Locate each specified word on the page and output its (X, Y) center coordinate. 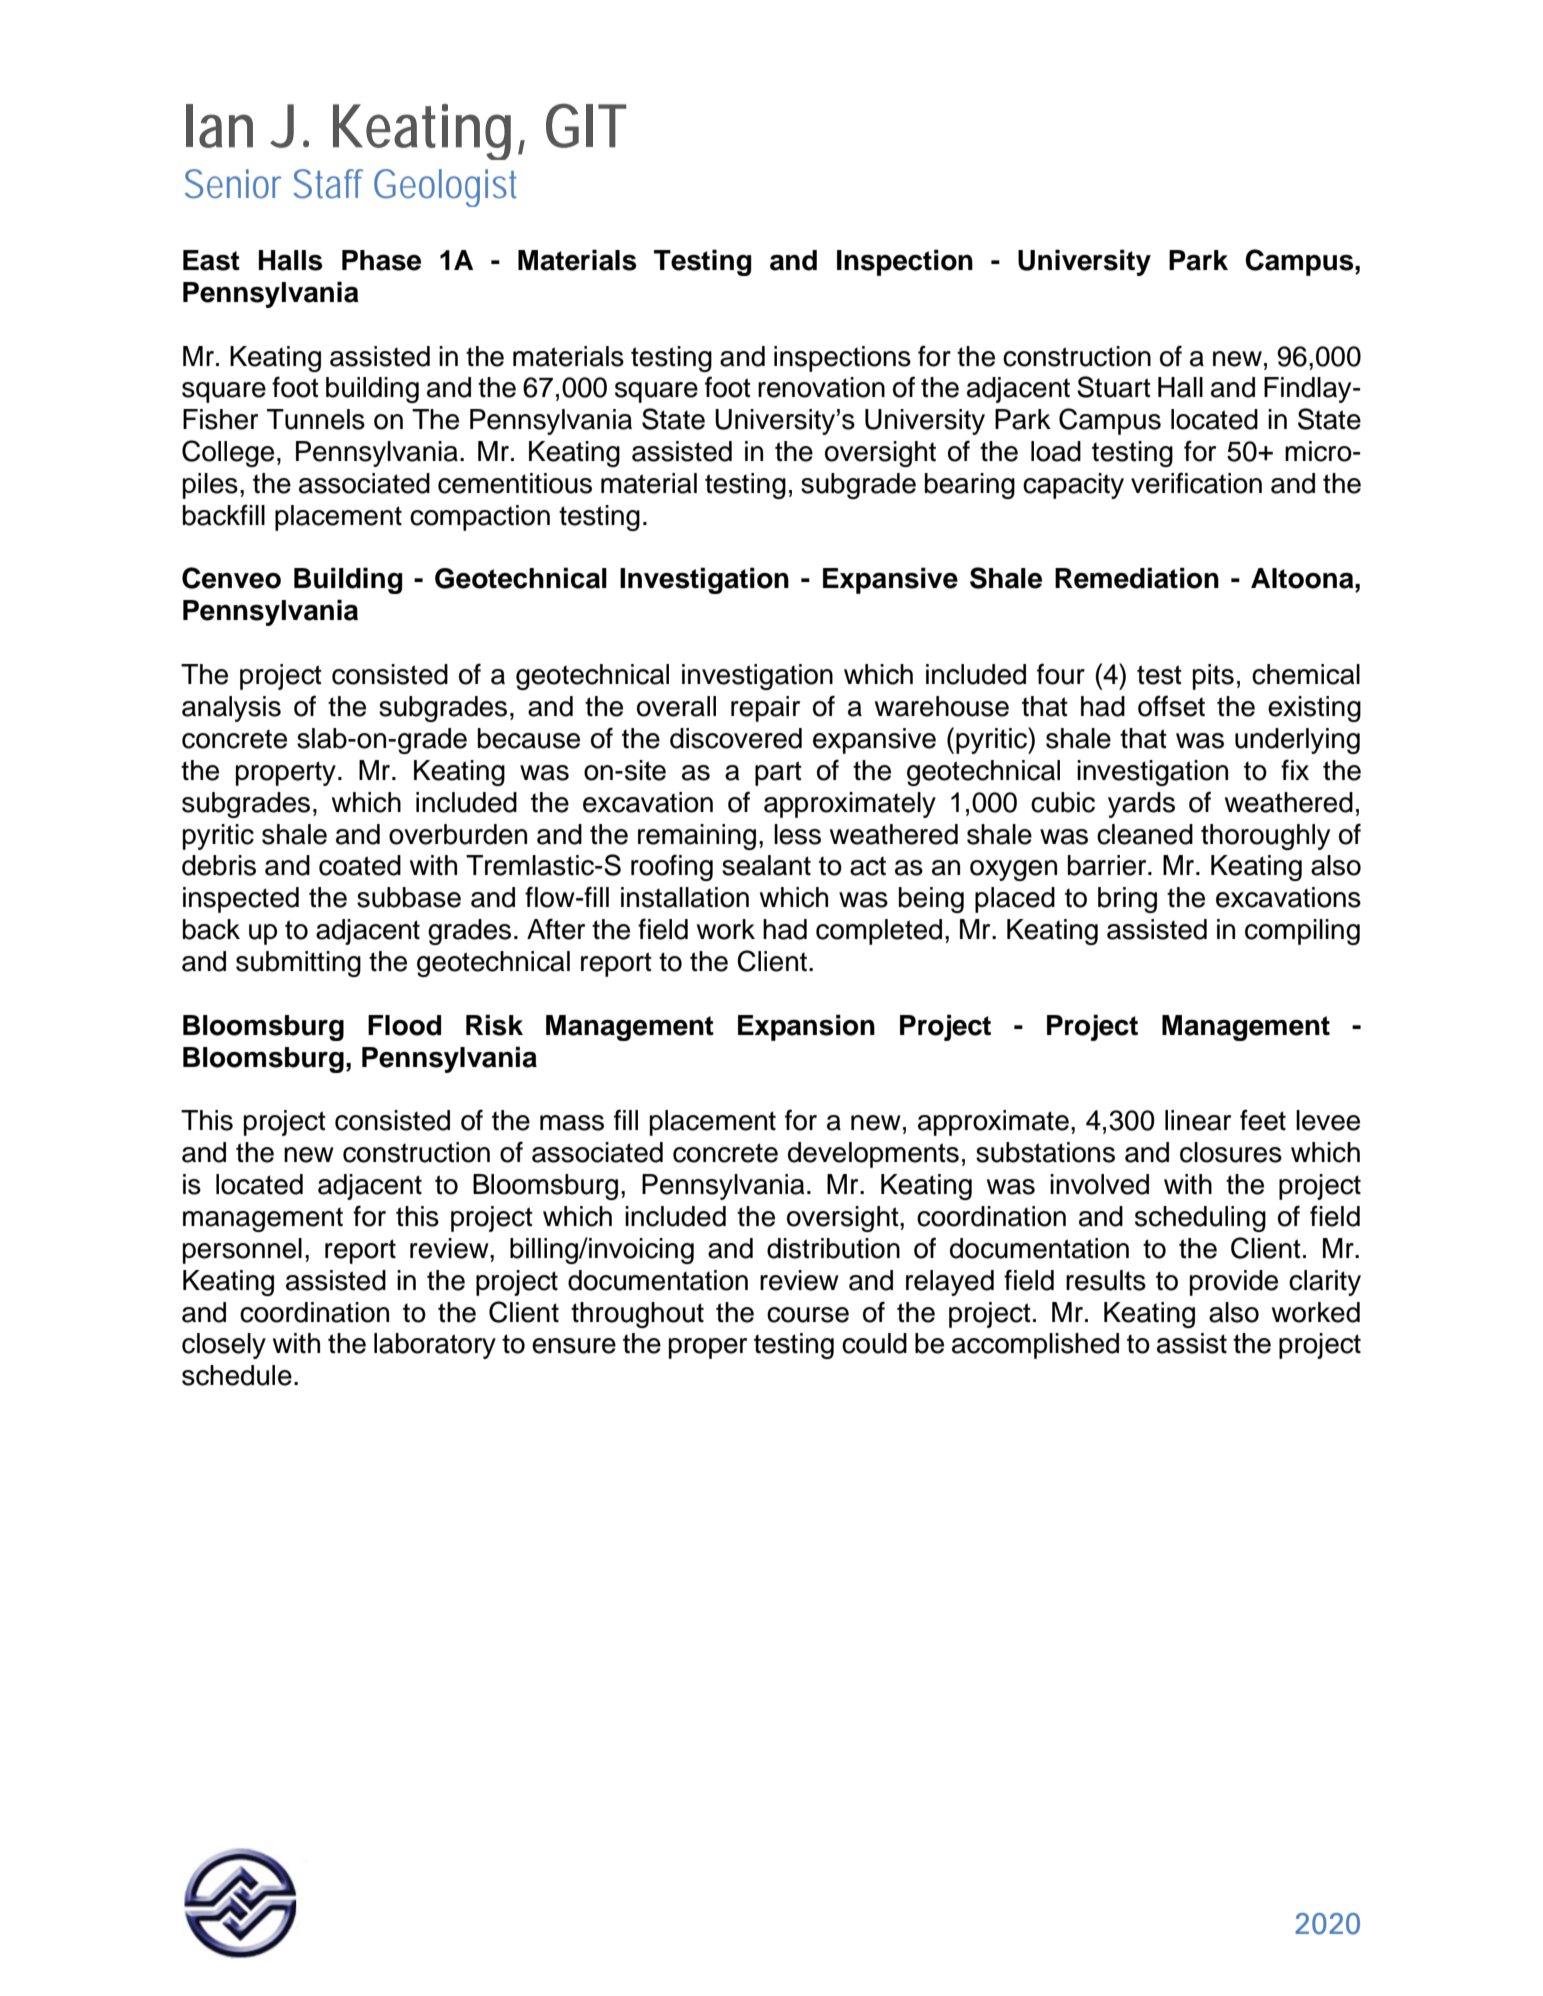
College (228, 453)
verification (1196, 483)
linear (1198, 1120)
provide (1234, 1283)
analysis (231, 709)
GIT (586, 125)
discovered (736, 738)
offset (1171, 706)
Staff (328, 184)
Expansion (806, 1027)
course (808, 1315)
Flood (404, 1025)
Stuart (1114, 387)
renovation (821, 387)
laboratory (435, 1346)
